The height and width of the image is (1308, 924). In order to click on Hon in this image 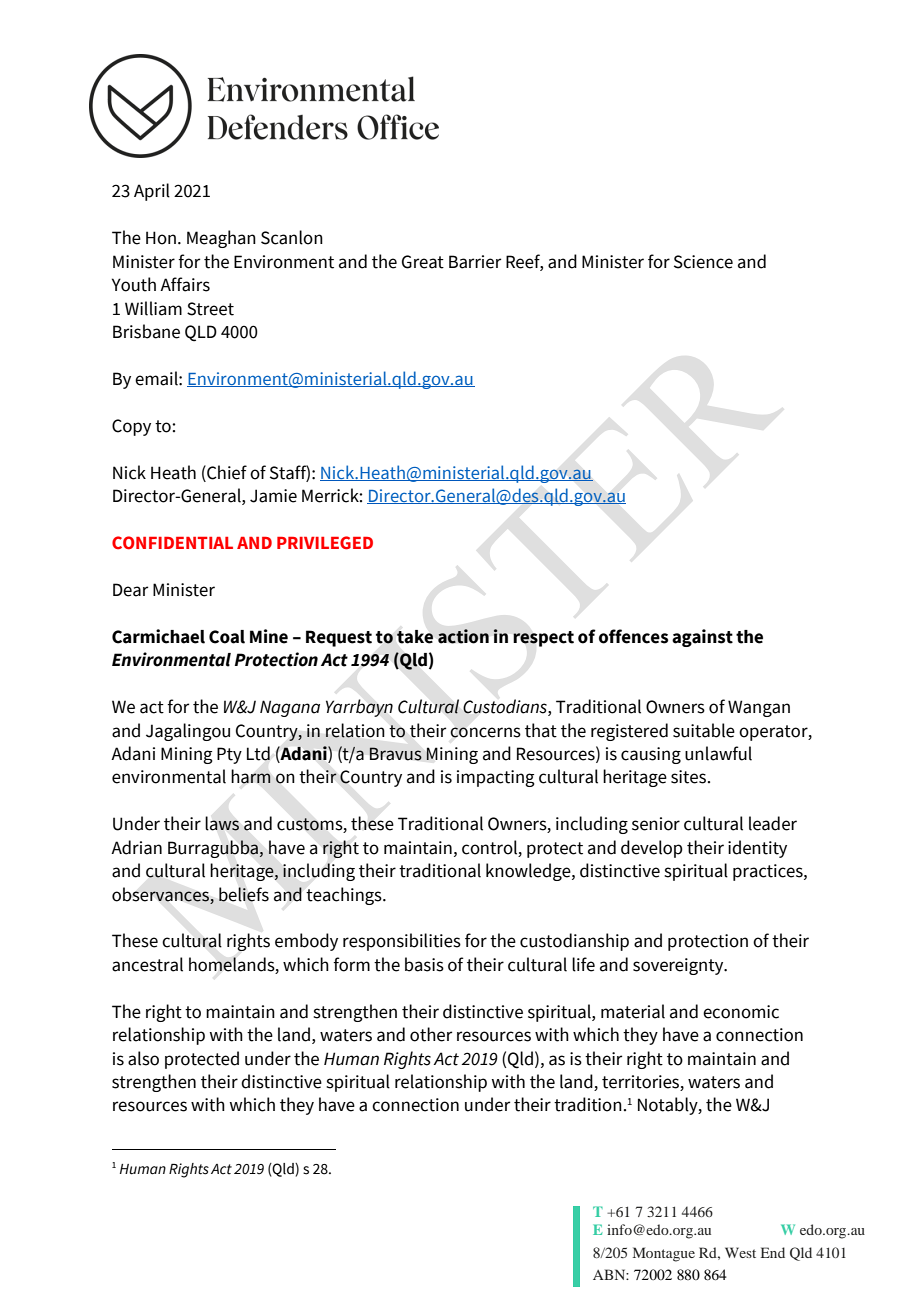, I will do `click(161, 238)`.
